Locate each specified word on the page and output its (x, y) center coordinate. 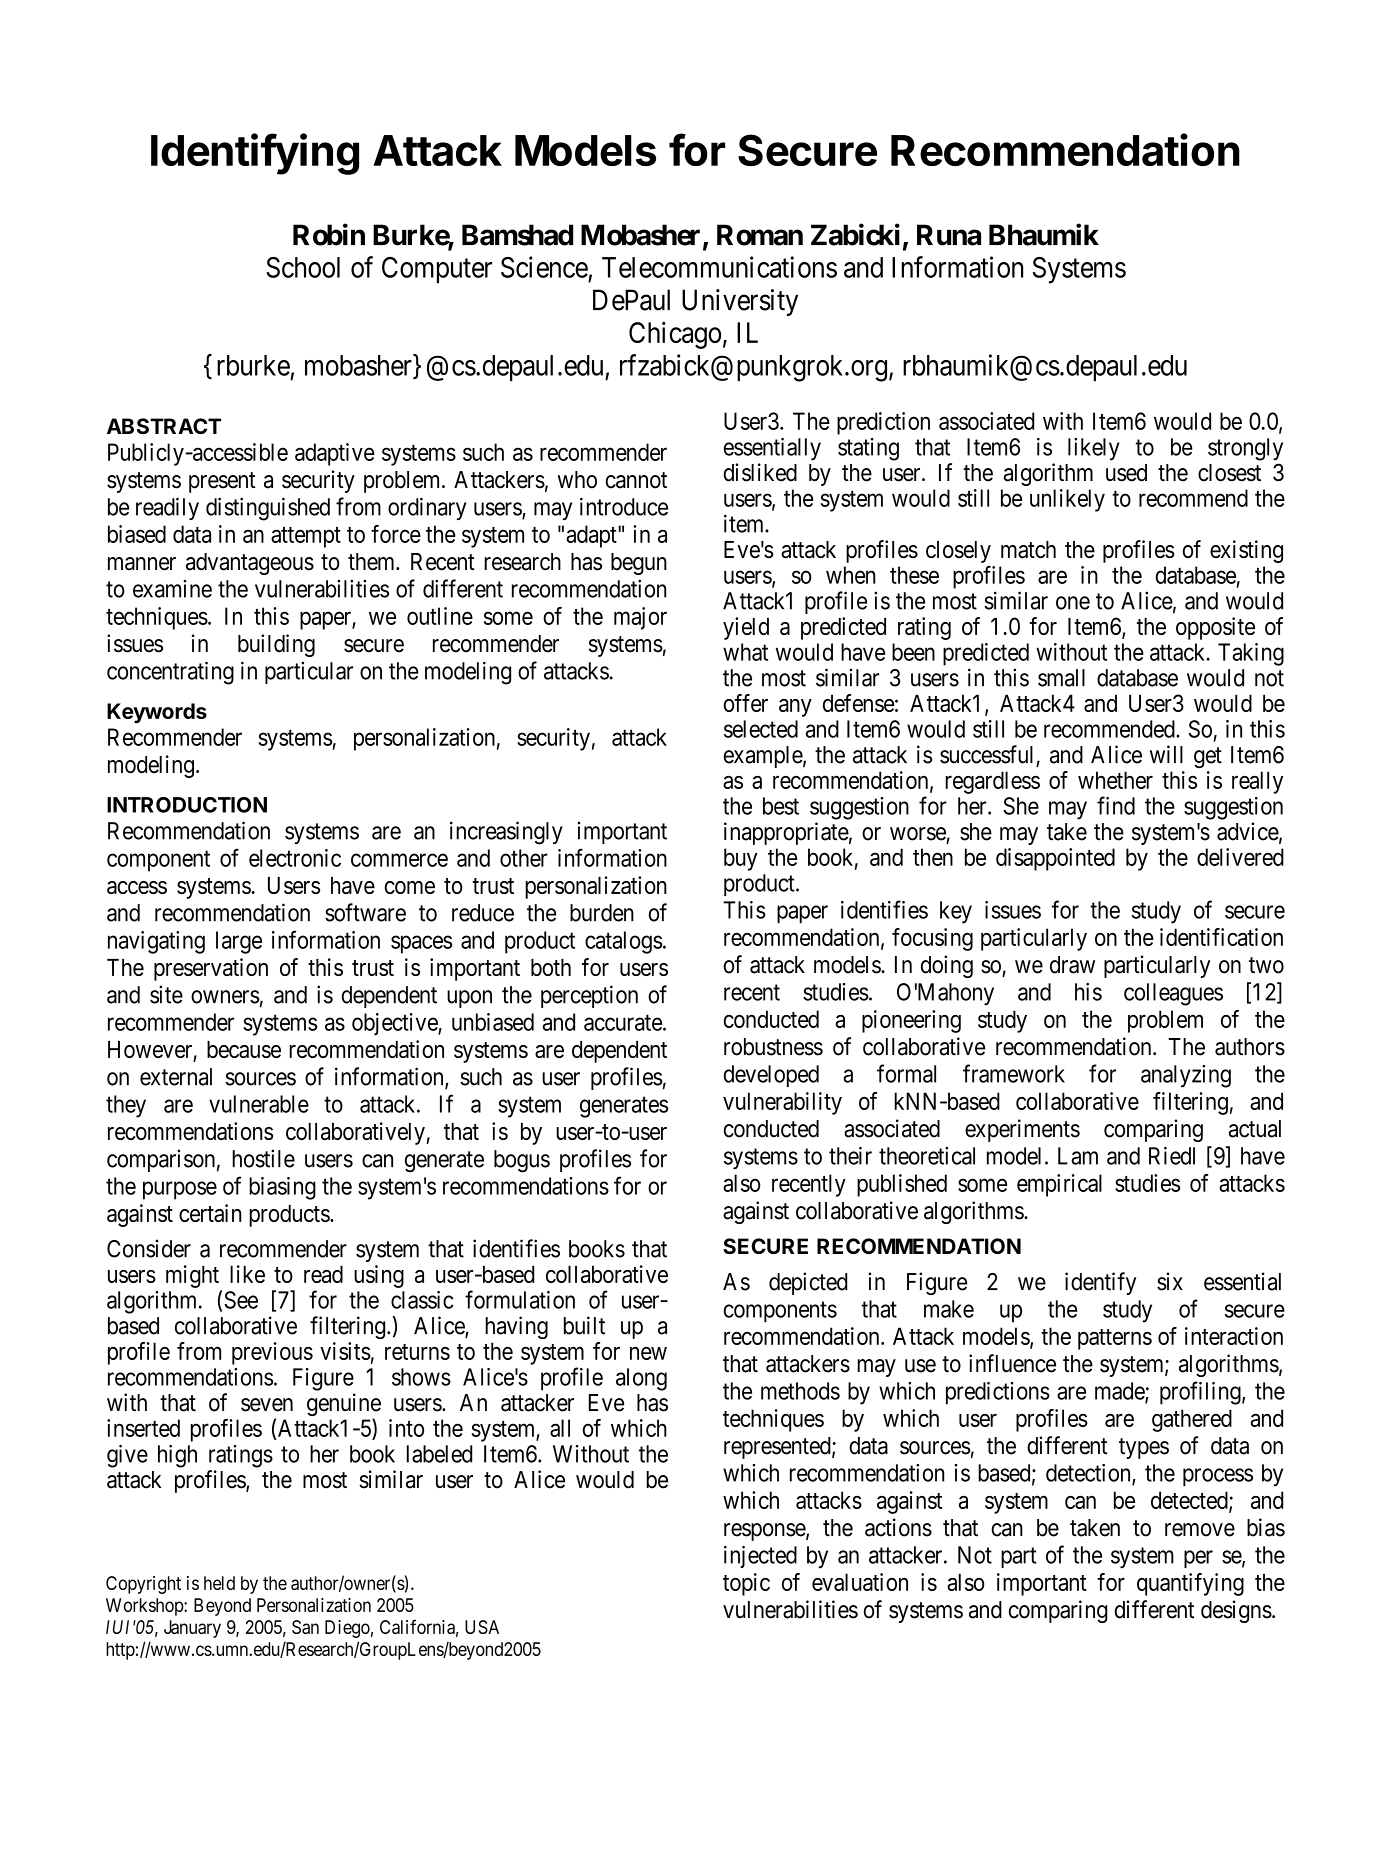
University (740, 302)
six (1170, 1281)
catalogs (624, 942)
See (241, 1300)
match (1028, 550)
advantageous (250, 564)
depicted (808, 1283)
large (239, 942)
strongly (1245, 449)
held (219, 1583)
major (640, 618)
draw (1072, 965)
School (303, 267)
